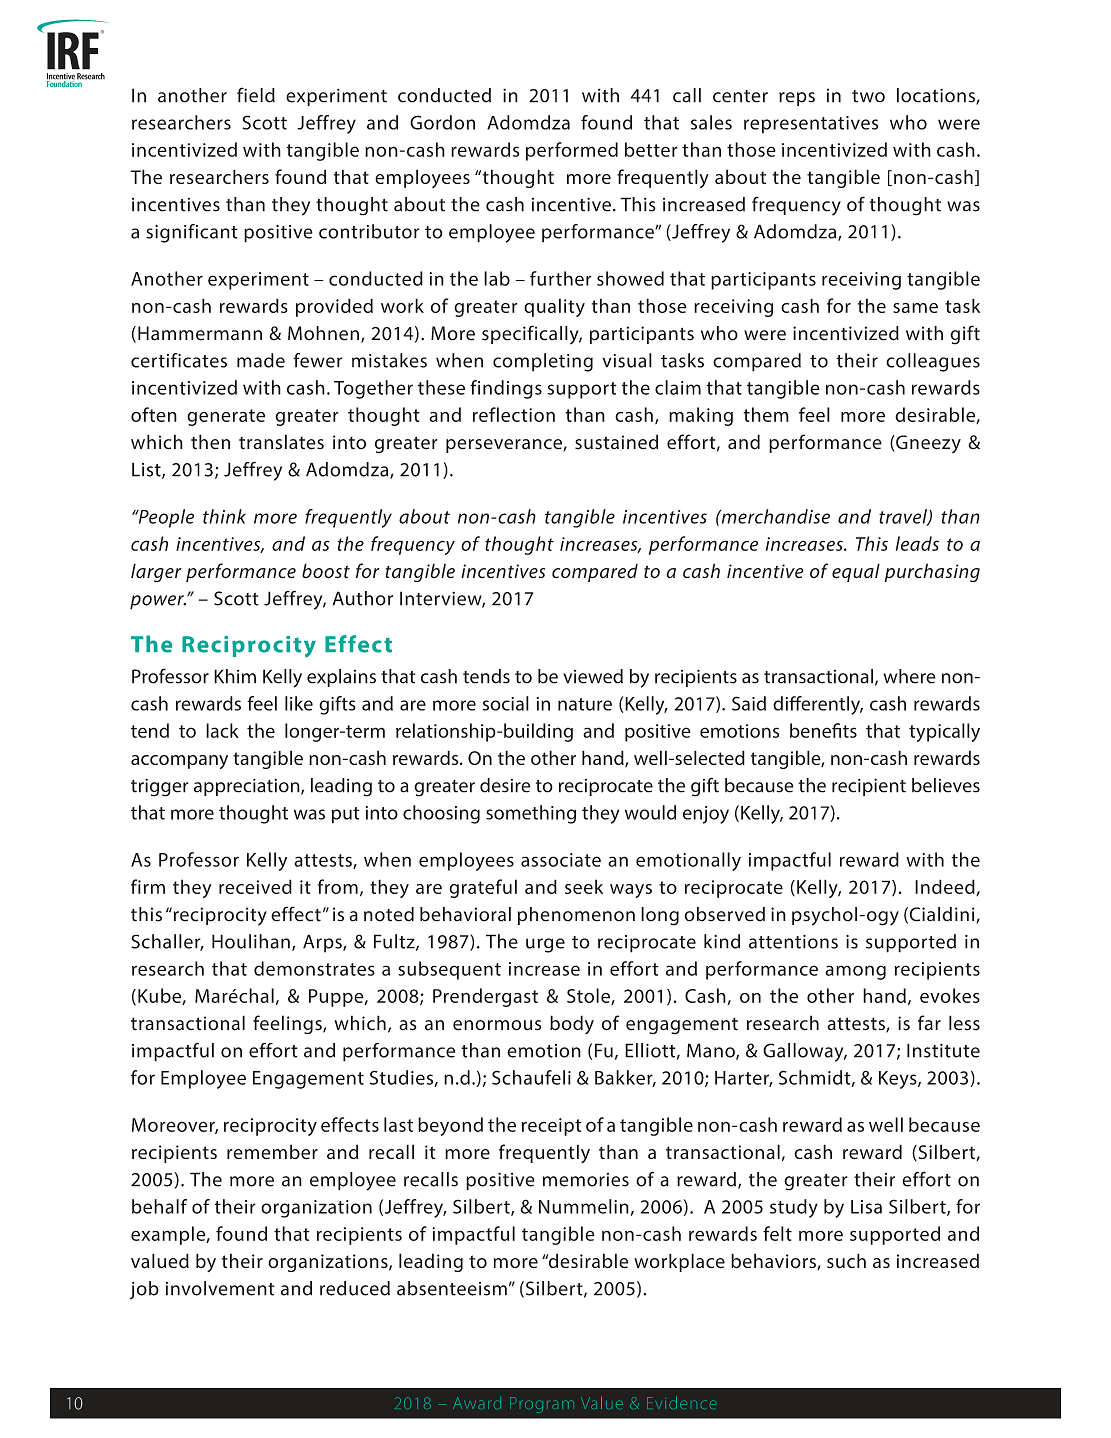  I want to click on field, so click(256, 95).
